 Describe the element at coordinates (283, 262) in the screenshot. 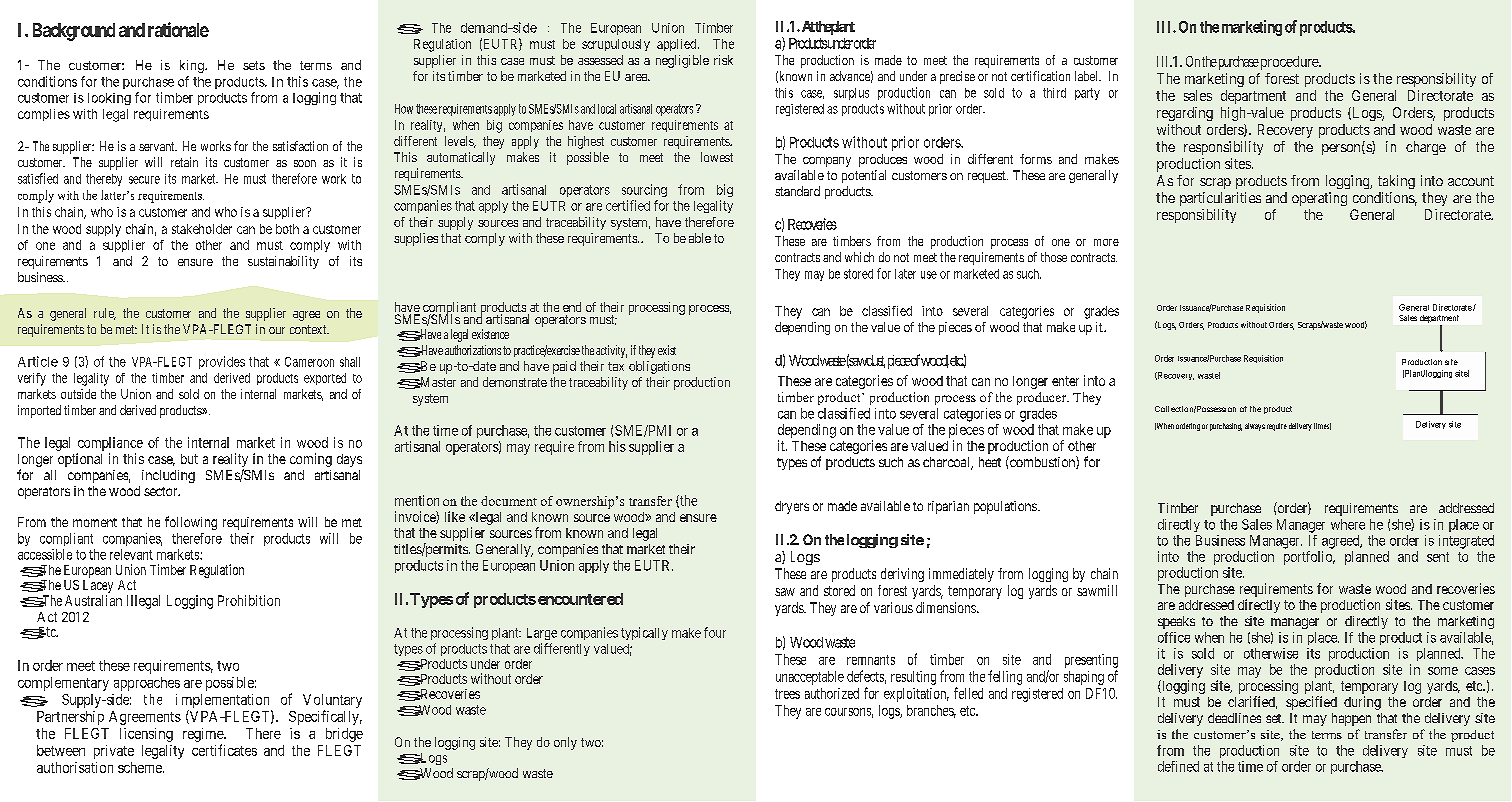

I see `sustainability` at that location.
